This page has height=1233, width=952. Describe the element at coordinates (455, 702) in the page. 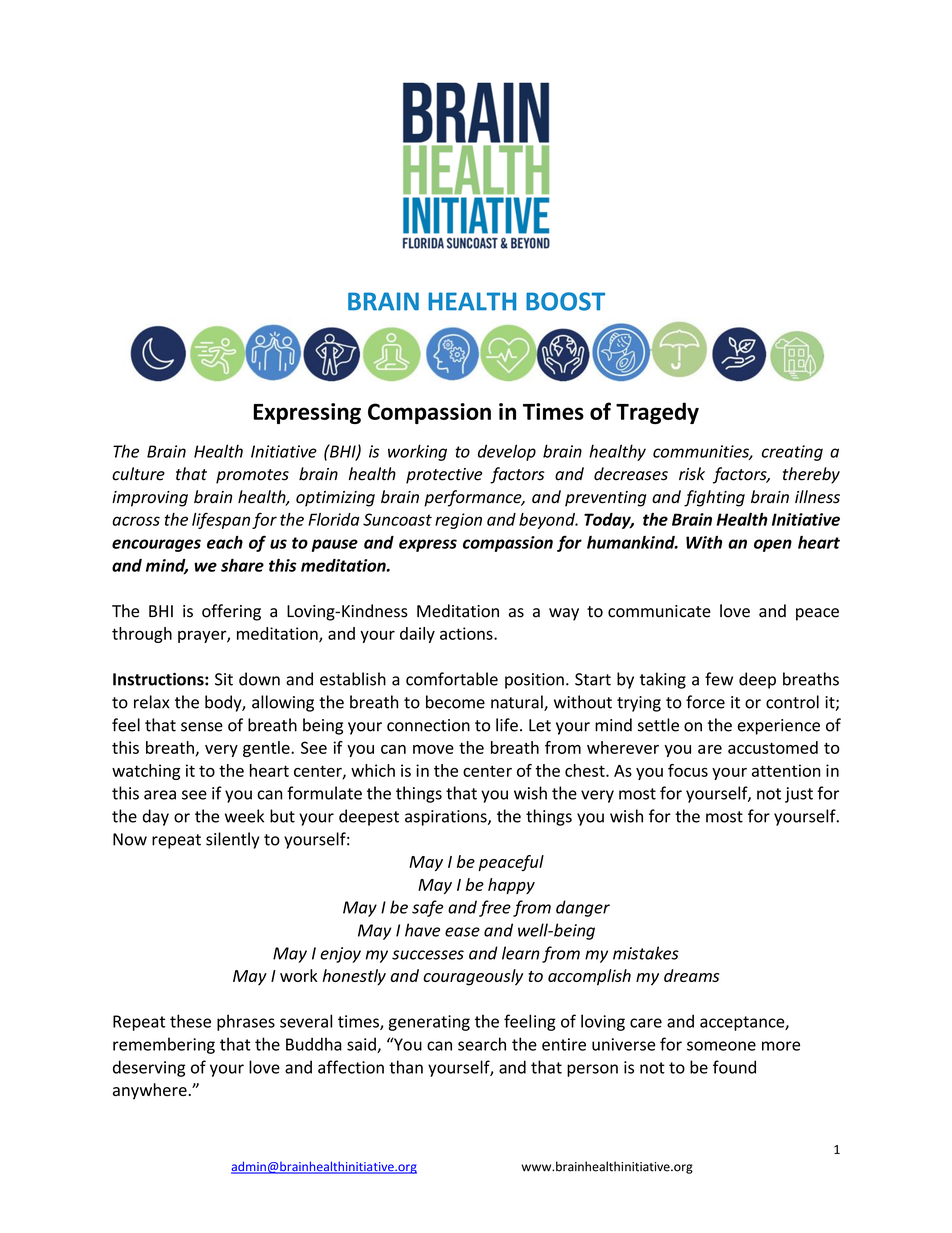

I see `become` at that location.
